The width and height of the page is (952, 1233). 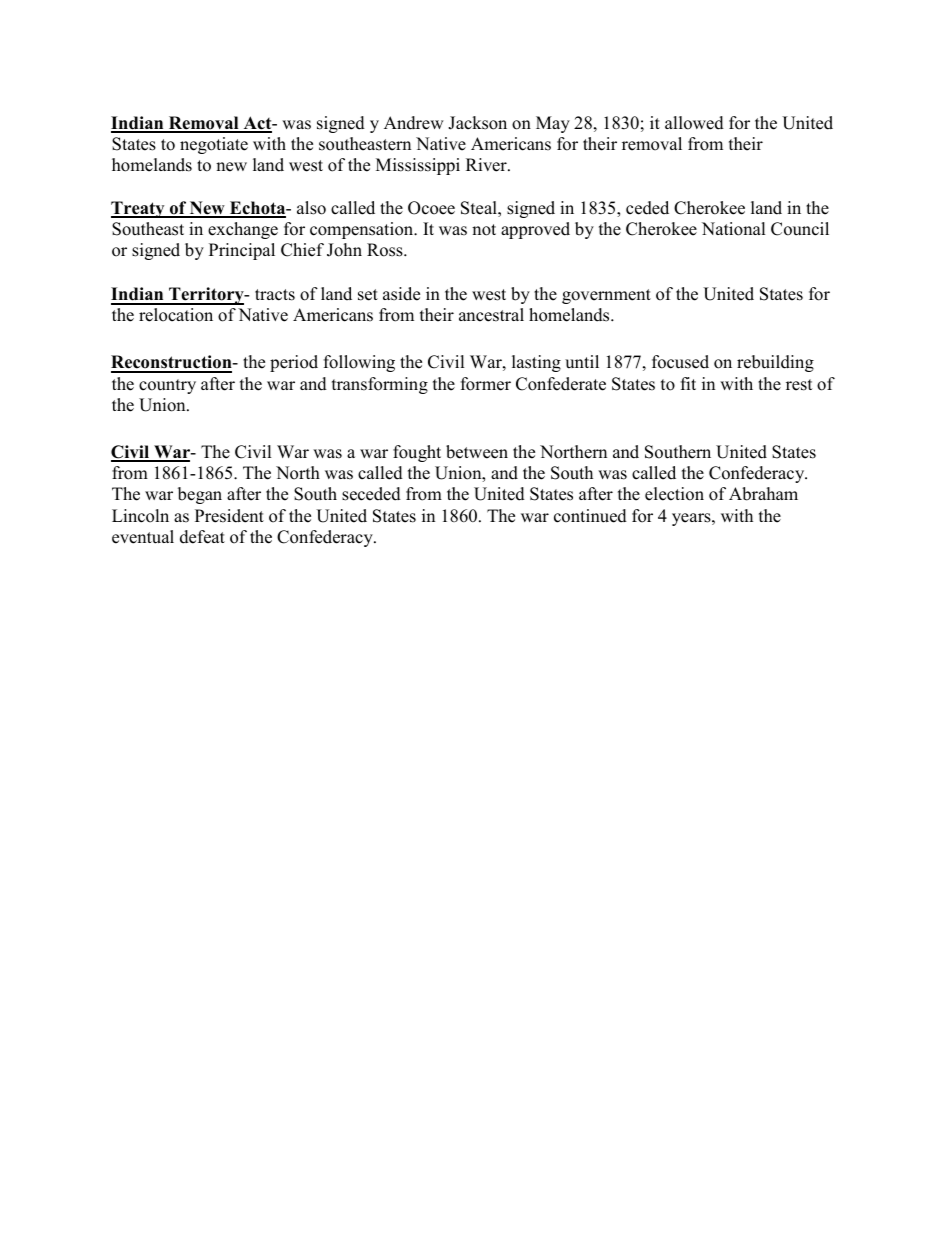 What do you see at coordinates (401, 294) in the page?
I see `aside` at bounding box center [401, 294].
